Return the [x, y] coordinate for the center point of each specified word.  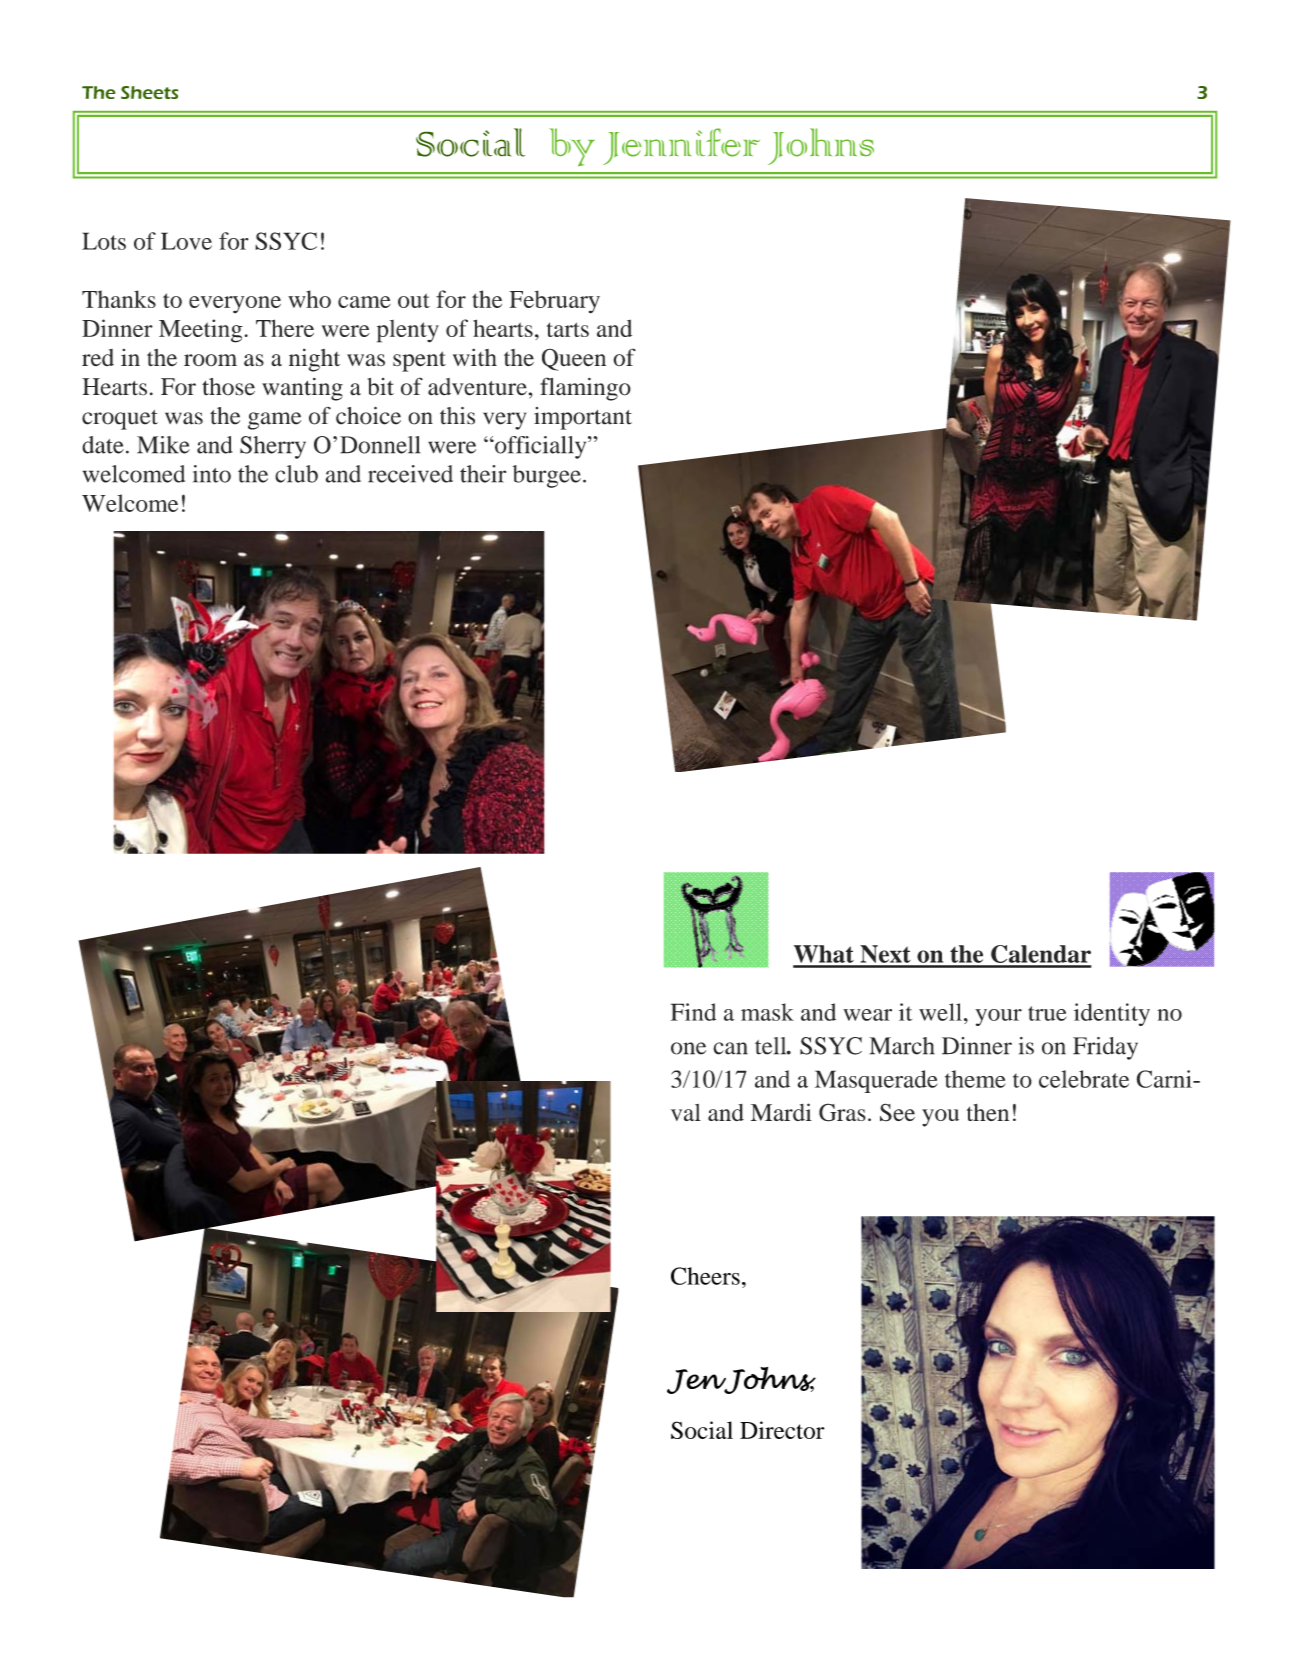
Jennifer [681, 146]
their [483, 474]
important [583, 418]
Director [782, 1430]
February [554, 302]
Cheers [705, 1276]
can [730, 1048]
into [212, 474]
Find [693, 1012]
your [998, 1017]
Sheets [150, 92]
